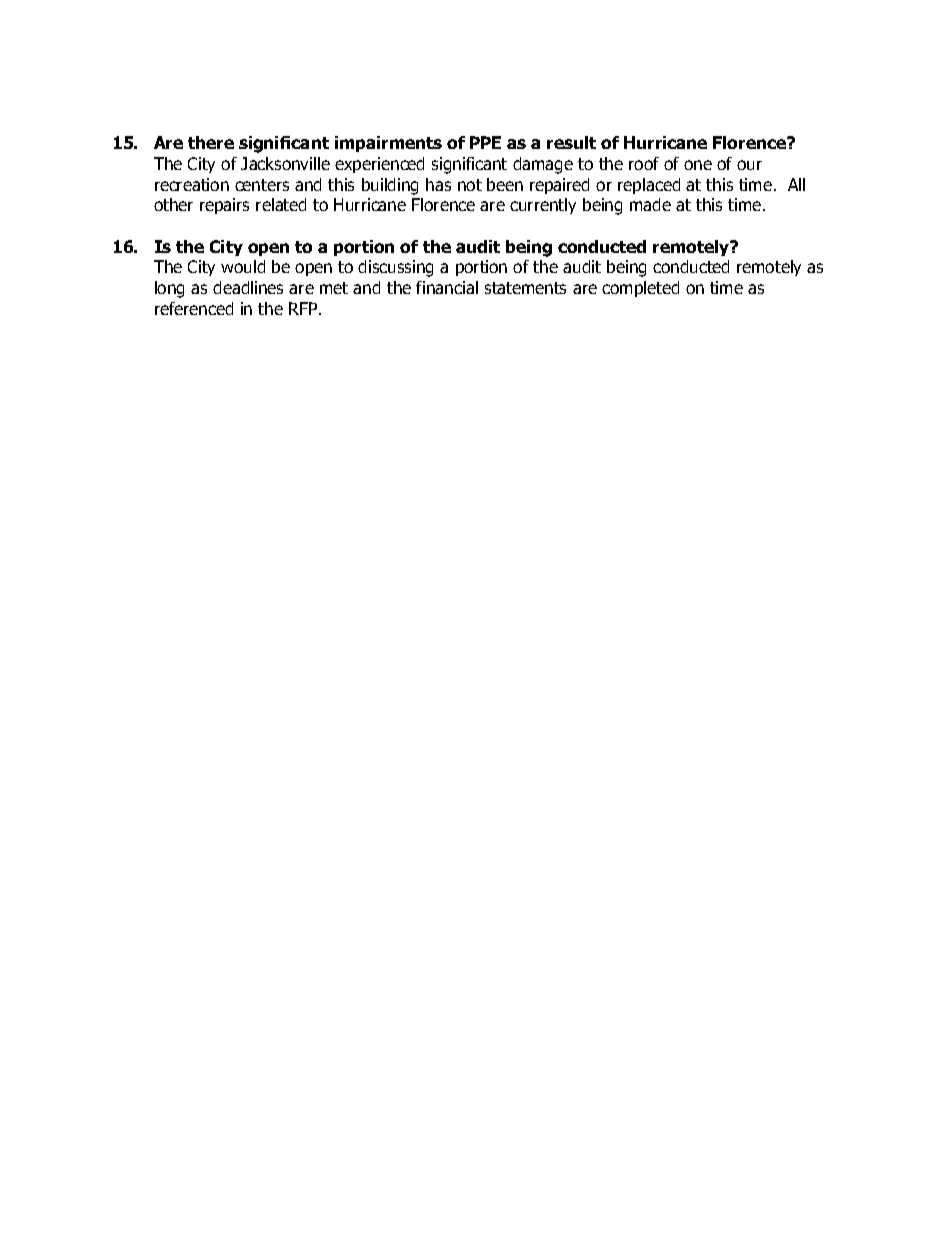 The image size is (952, 1233). What do you see at coordinates (243, 266) in the image?
I see `would` at bounding box center [243, 266].
